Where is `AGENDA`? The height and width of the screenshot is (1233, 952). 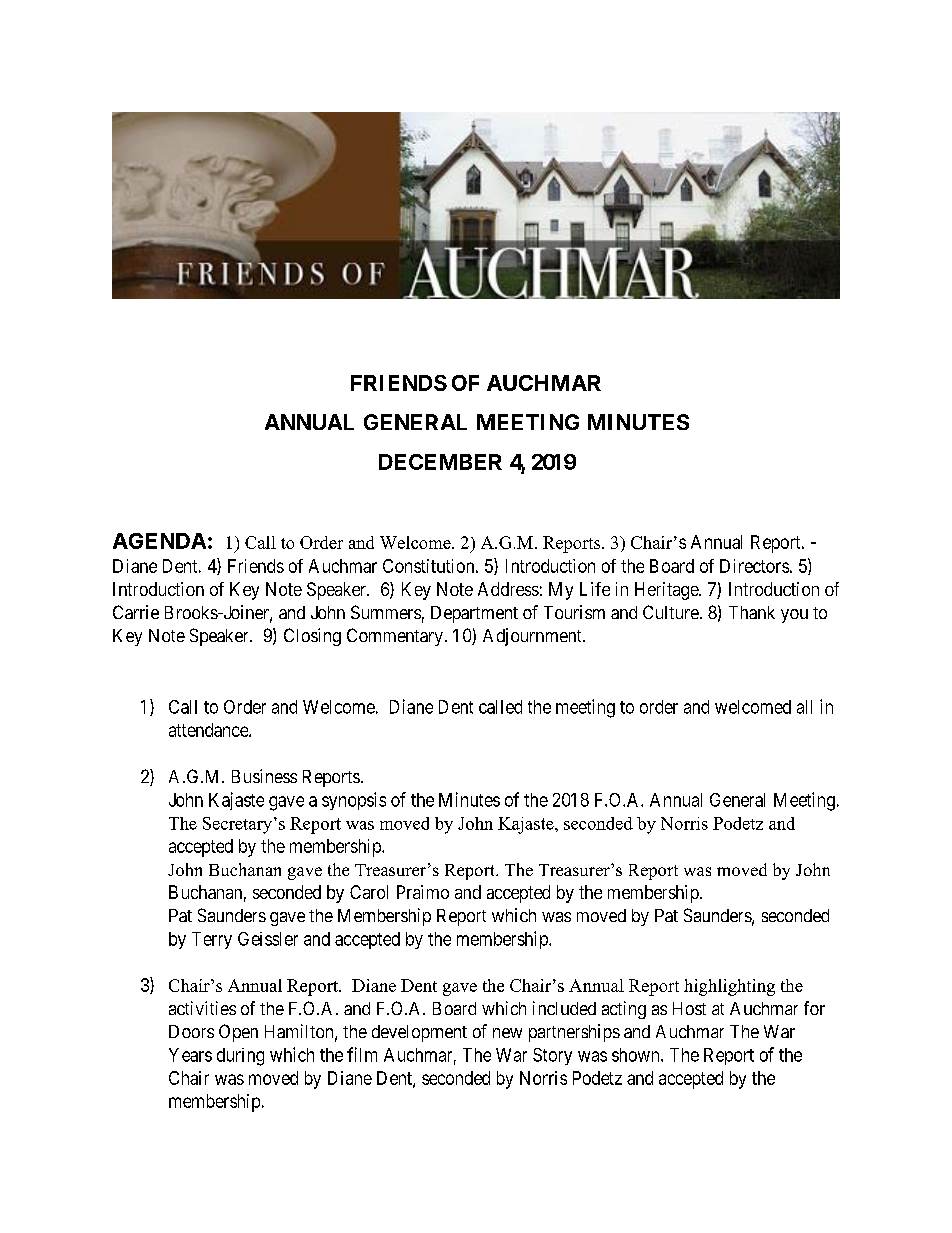
AGENDA is located at coordinates (159, 541).
